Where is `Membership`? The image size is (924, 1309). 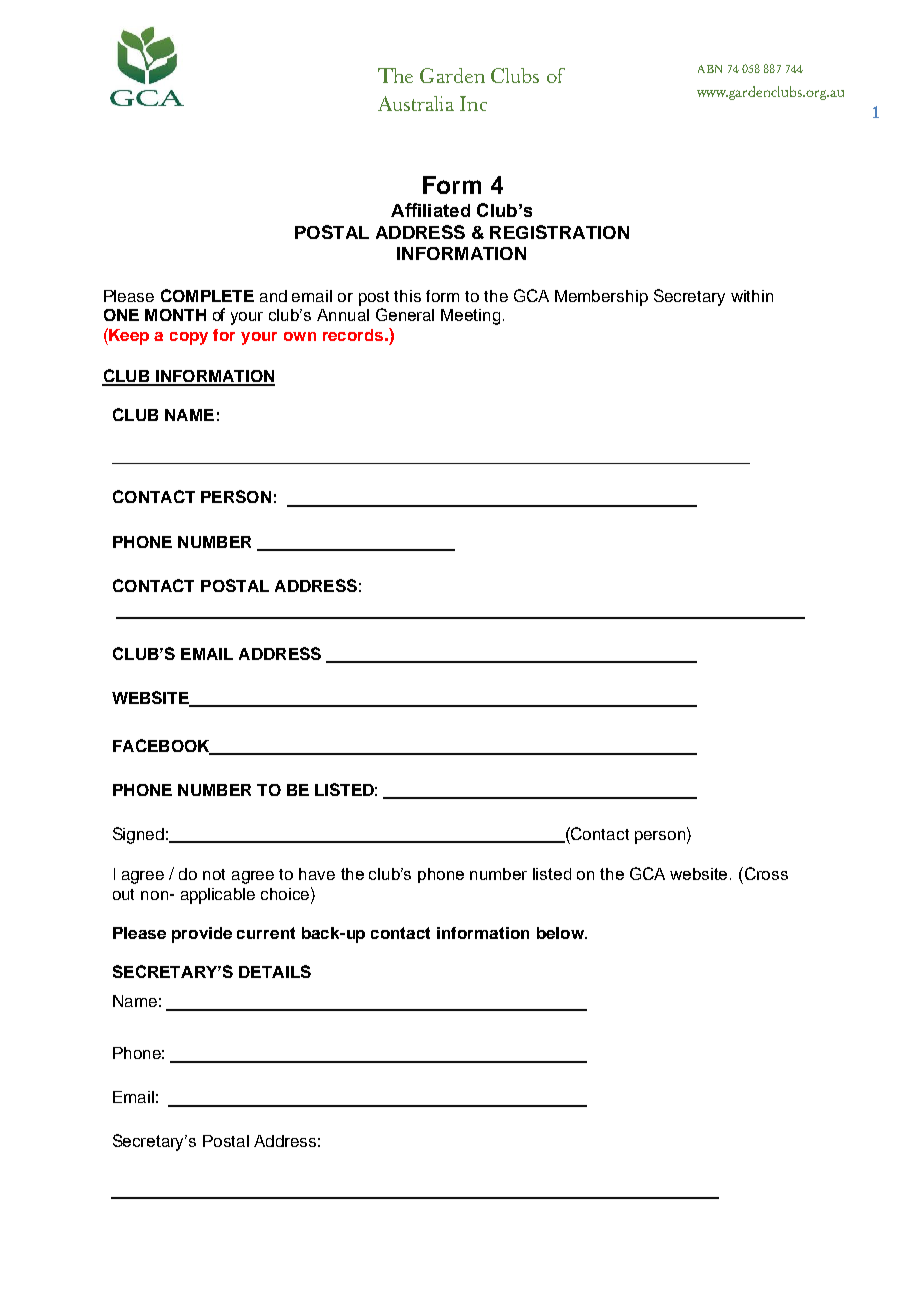
Membership is located at coordinates (601, 298).
